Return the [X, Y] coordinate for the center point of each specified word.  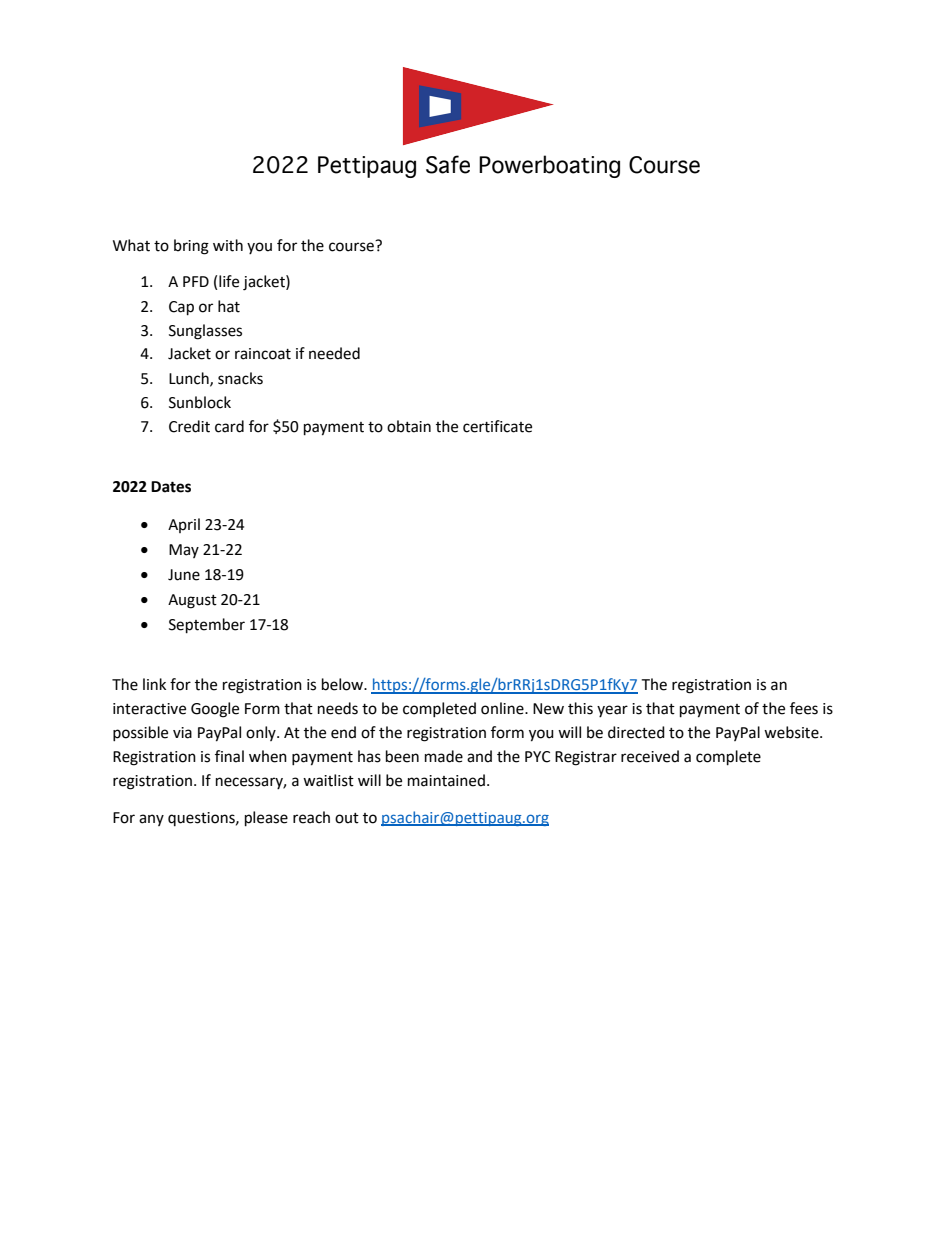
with [228, 245]
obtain [409, 426]
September [207, 626]
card [229, 426]
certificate [497, 426]
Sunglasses [205, 332]
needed [334, 353]
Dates [171, 487]
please [266, 819]
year [612, 711]
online [503, 708]
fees [804, 708]
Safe [448, 164]
